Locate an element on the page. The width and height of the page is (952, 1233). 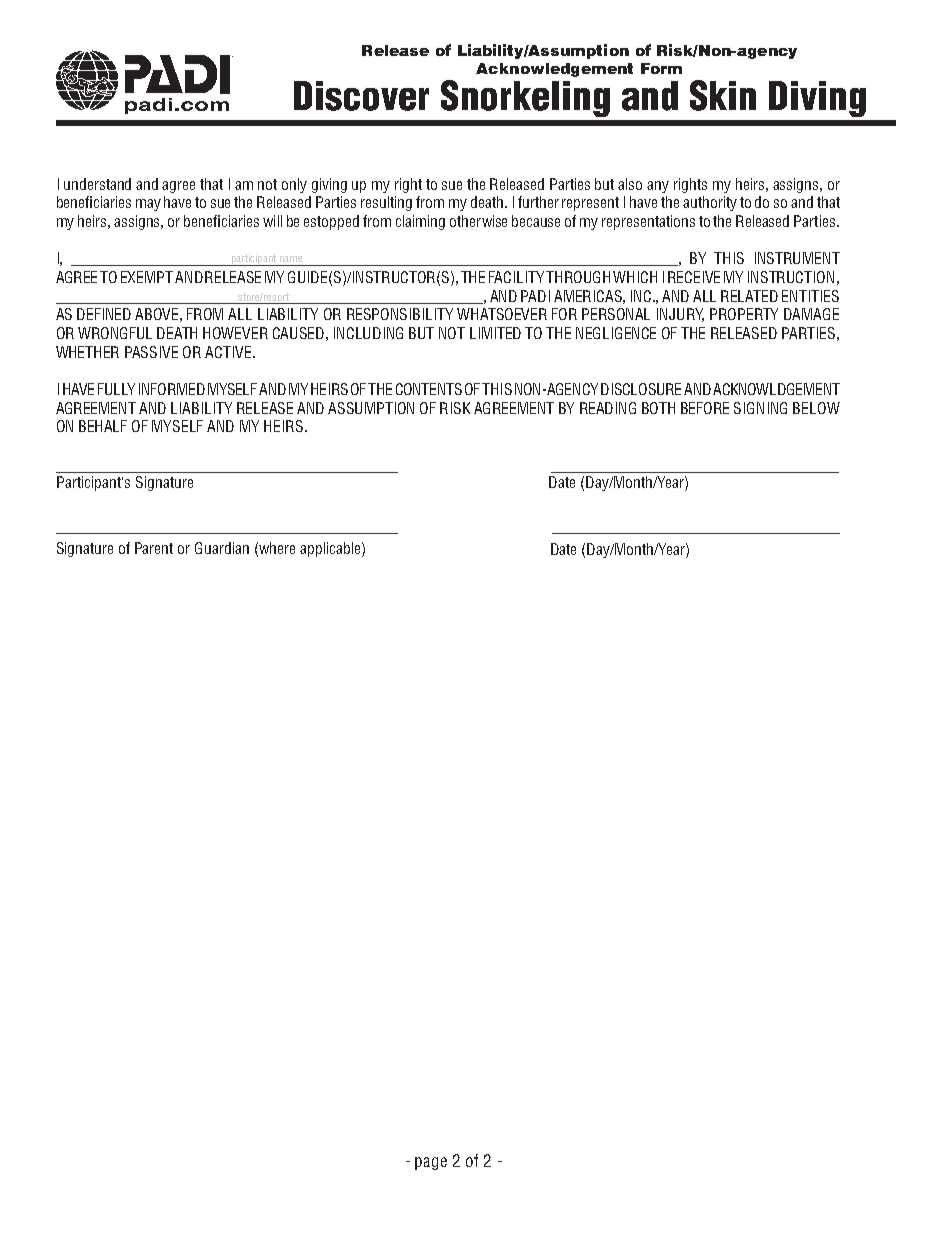
Parent is located at coordinates (154, 548).
